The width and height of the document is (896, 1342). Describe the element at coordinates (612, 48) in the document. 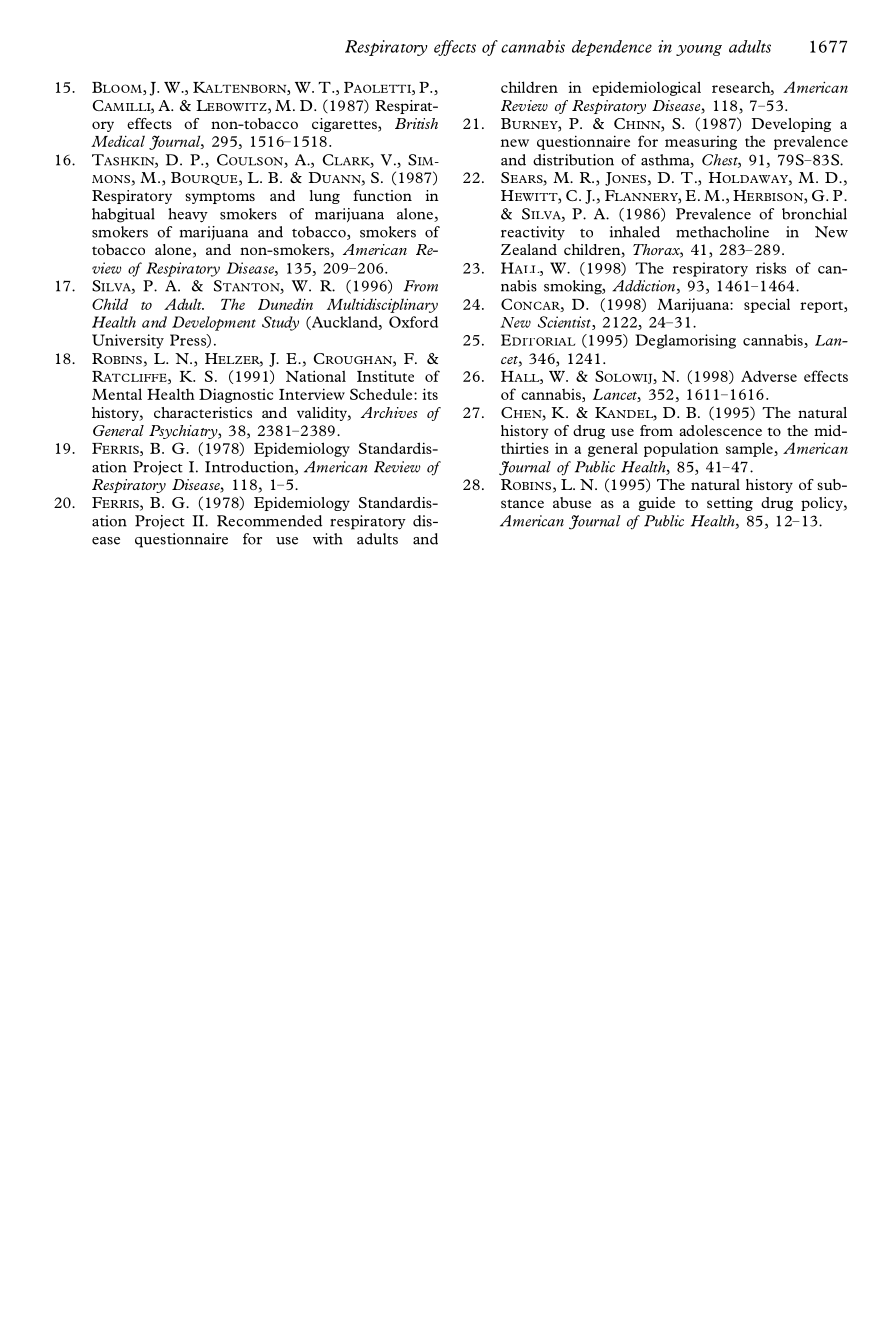

I see `dependence` at that location.
